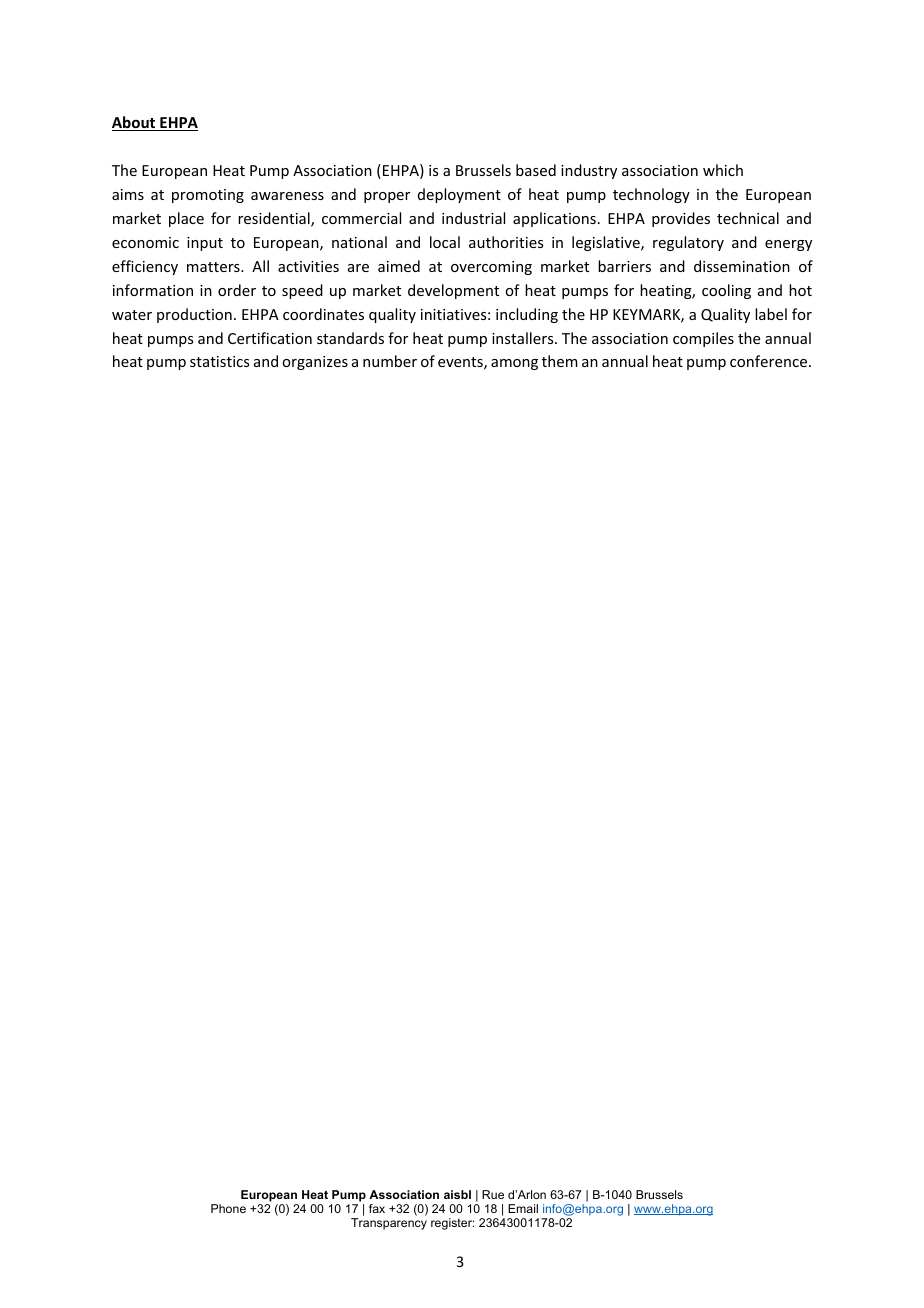 This document has height=1308, width=924. I want to click on deployment, so click(459, 195).
